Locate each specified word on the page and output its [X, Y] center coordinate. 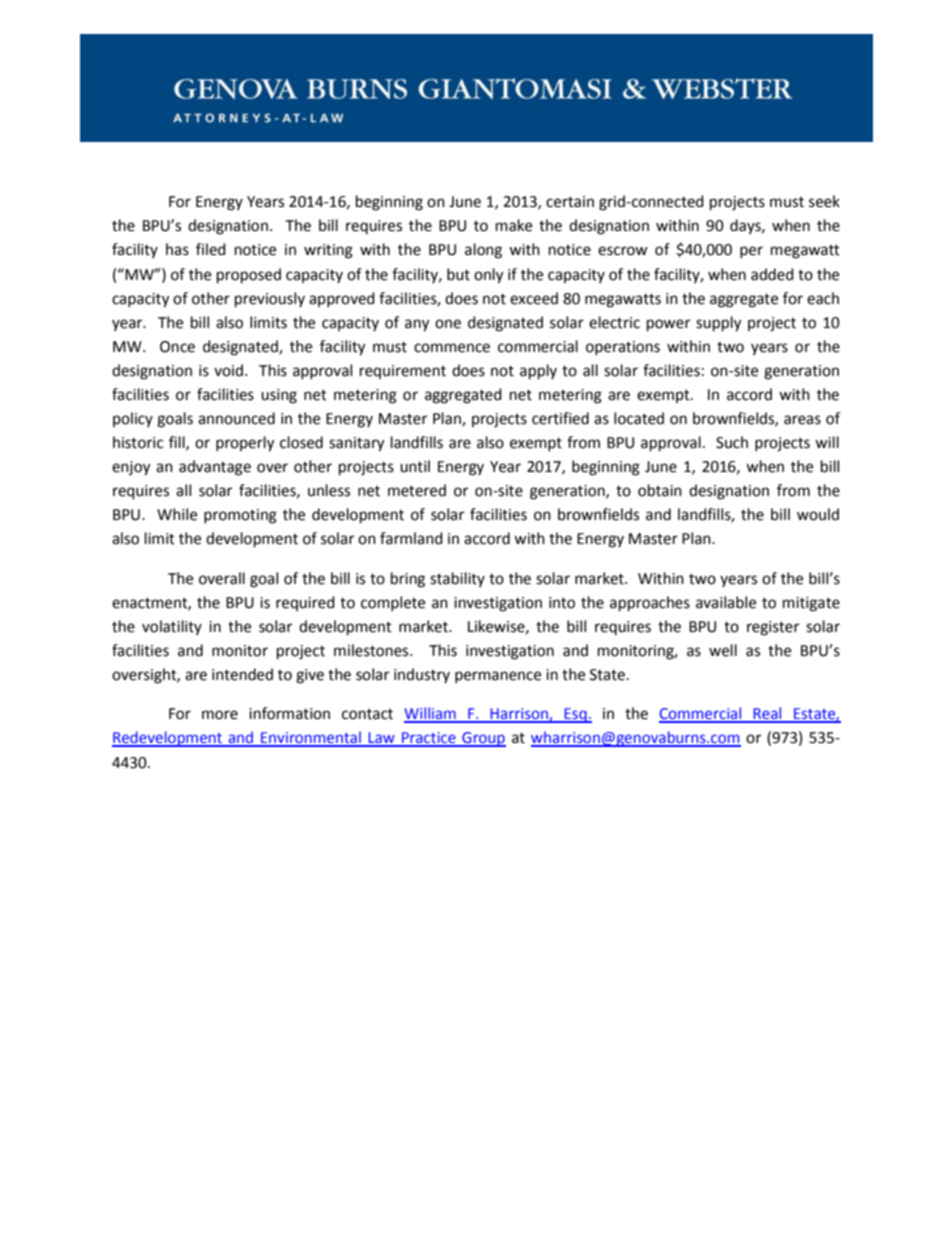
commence [452, 348]
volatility [172, 627]
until [415, 466]
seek [824, 201]
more [220, 715]
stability [457, 579]
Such [732, 442]
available [726, 602]
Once [177, 347]
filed [211, 249]
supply [718, 324]
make [514, 225]
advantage [215, 468]
